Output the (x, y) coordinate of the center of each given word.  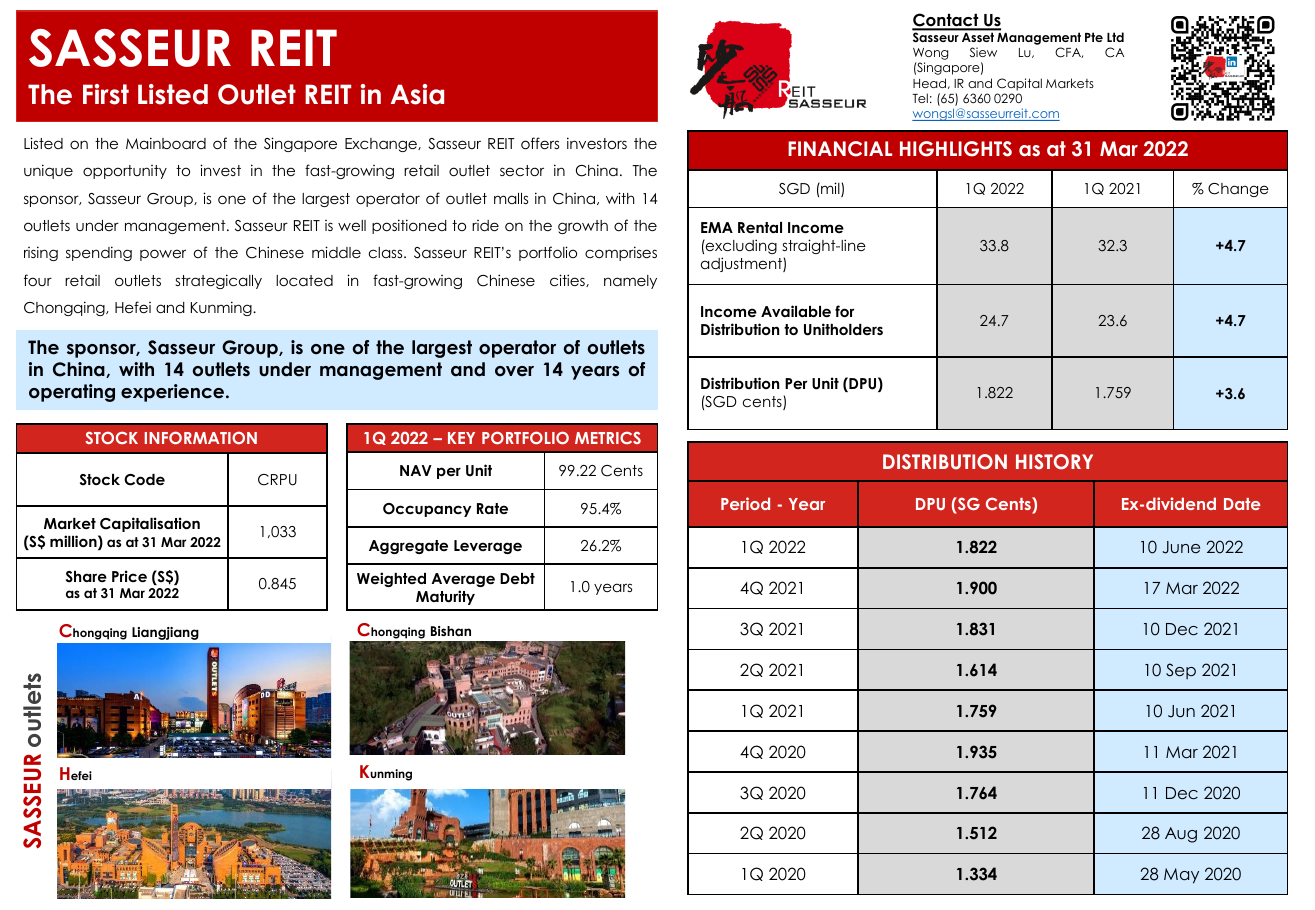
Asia (417, 94)
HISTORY (1054, 462)
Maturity (445, 597)
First (106, 94)
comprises (621, 253)
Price (129, 576)
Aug (1181, 835)
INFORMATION (201, 437)
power (163, 255)
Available (796, 311)
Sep (1181, 671)
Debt (517, 578)
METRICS (608, 438)
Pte (1094, 37)
